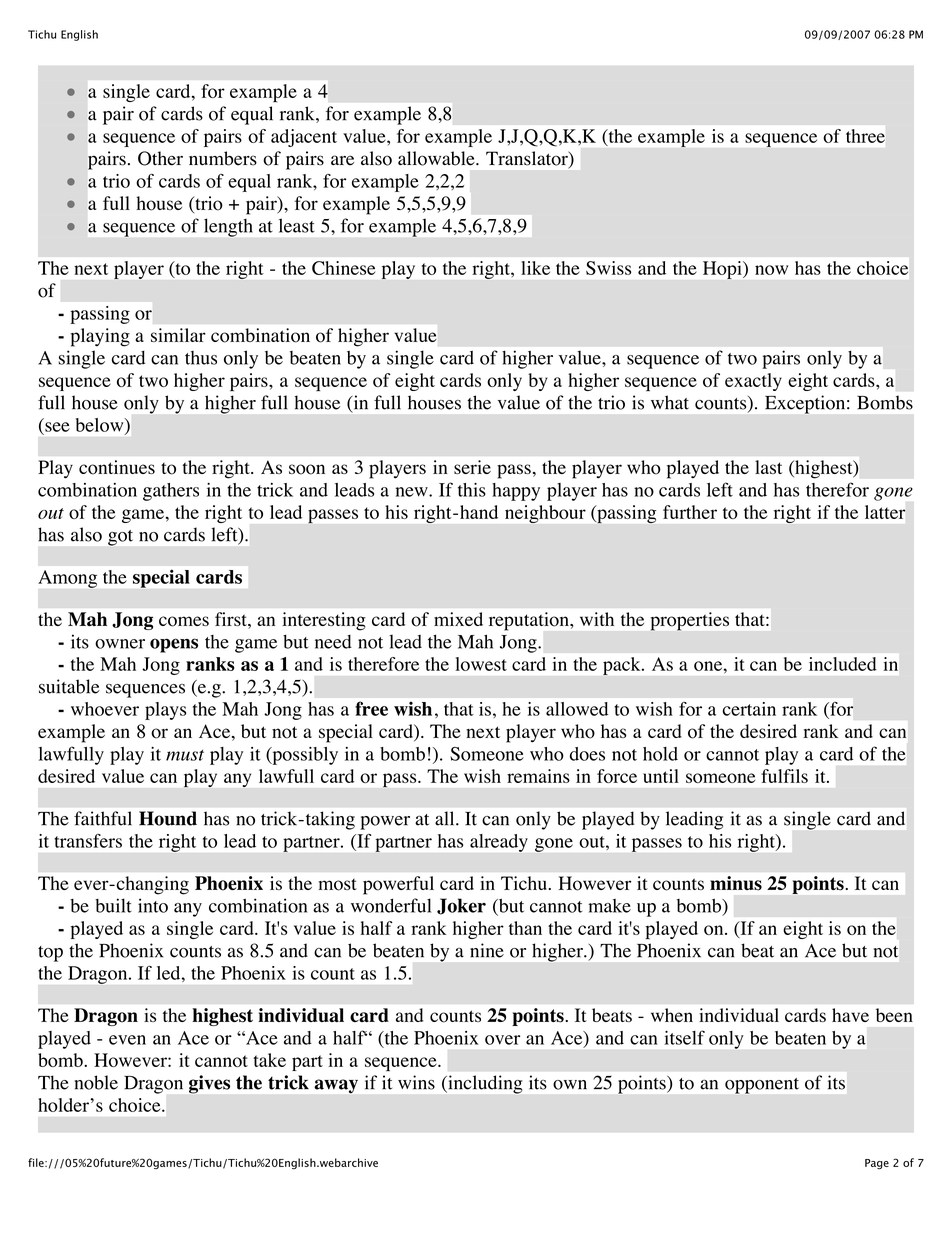  Describe the element at coordinates (736, 883) in the image. I see `minus` at that location.
